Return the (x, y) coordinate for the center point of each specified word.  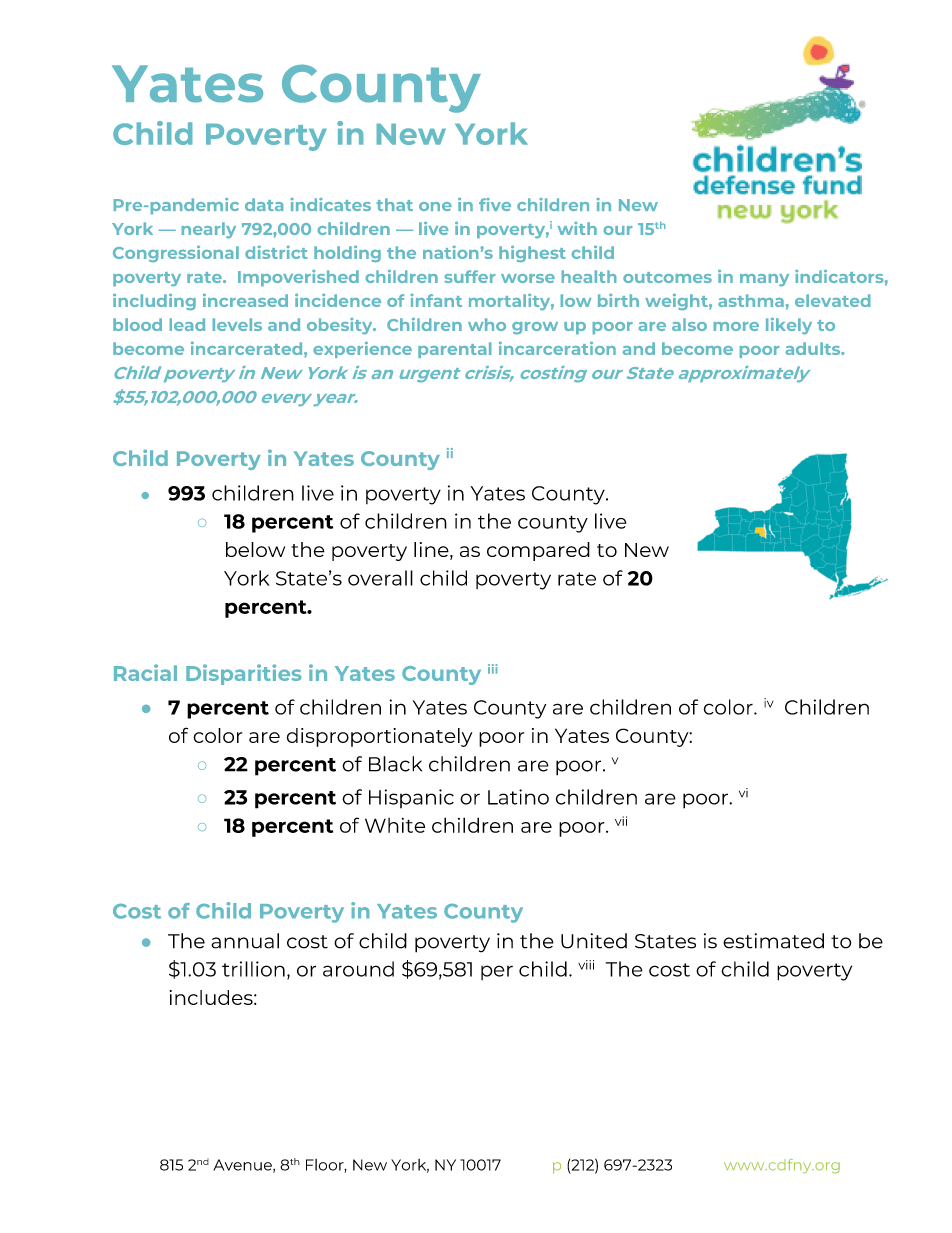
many (764, 280)
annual (245, 941)
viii (586, 965)
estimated (773, 941)
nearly (209, 230)
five (495, 204)
